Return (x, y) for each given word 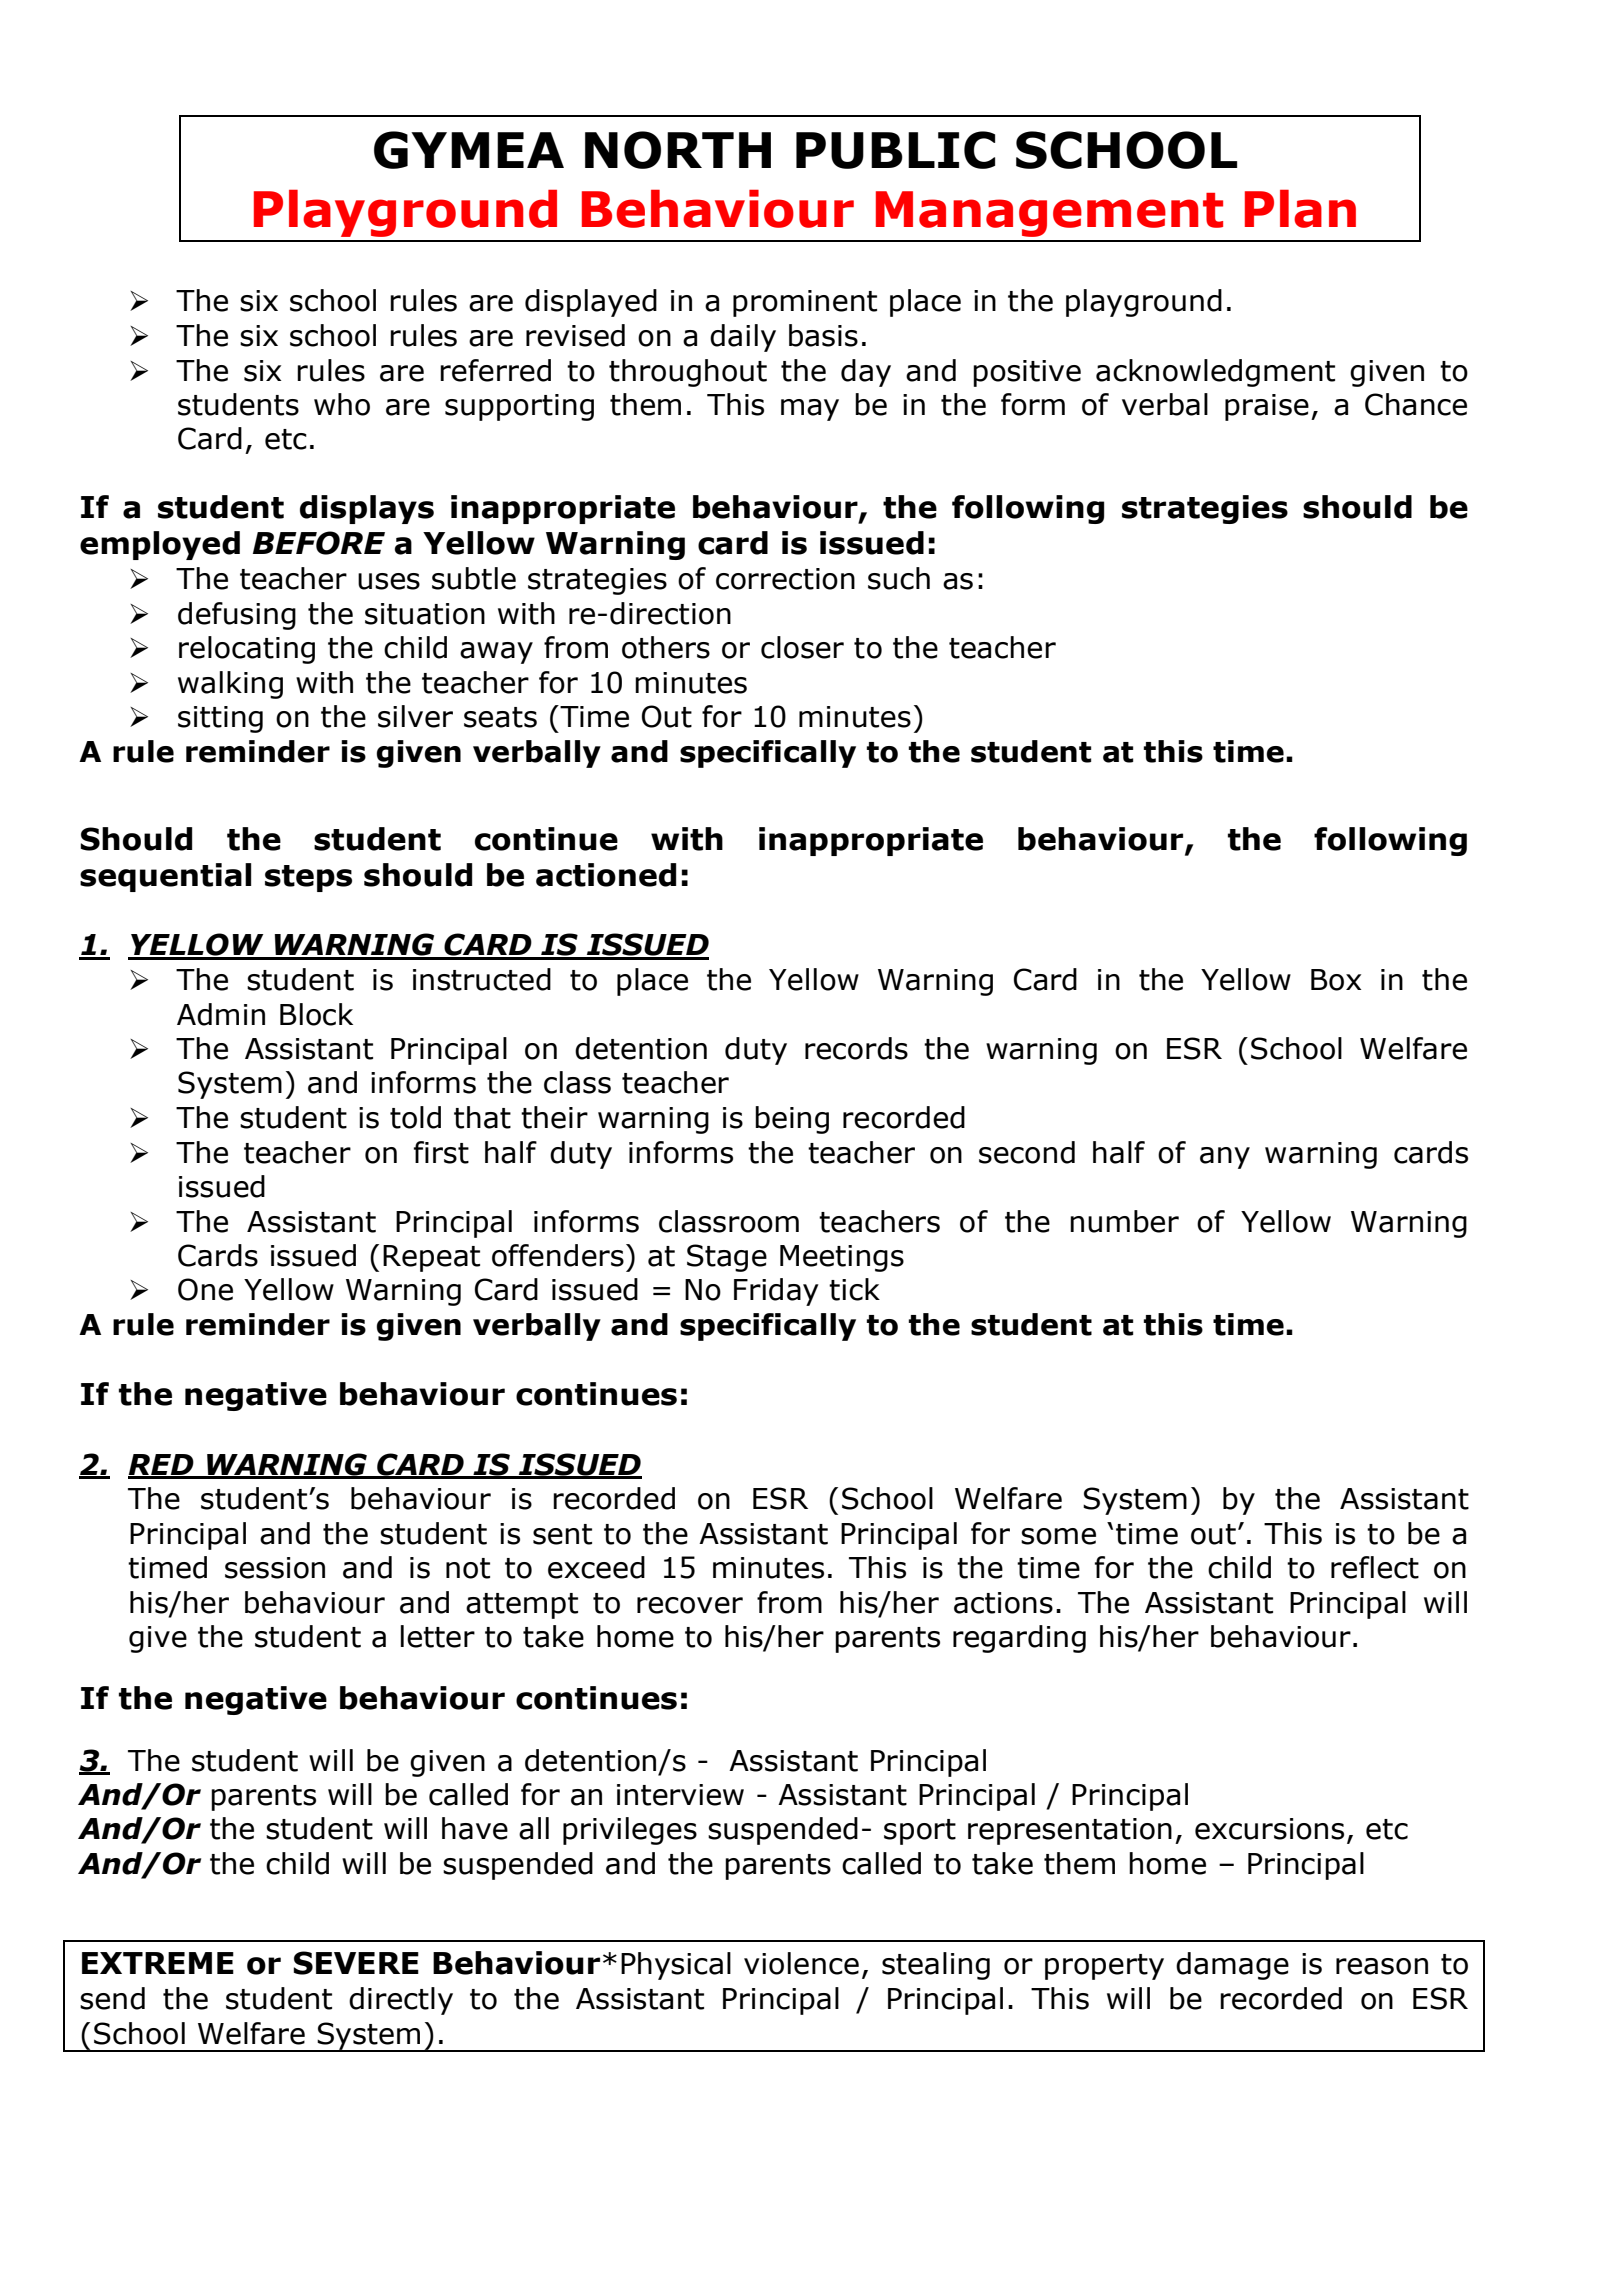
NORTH (678, 150)
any (1225, 1158)
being (792, 1120)
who (342, 404)
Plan (1300, 208)
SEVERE (356, 1963)
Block (316, 1014)
